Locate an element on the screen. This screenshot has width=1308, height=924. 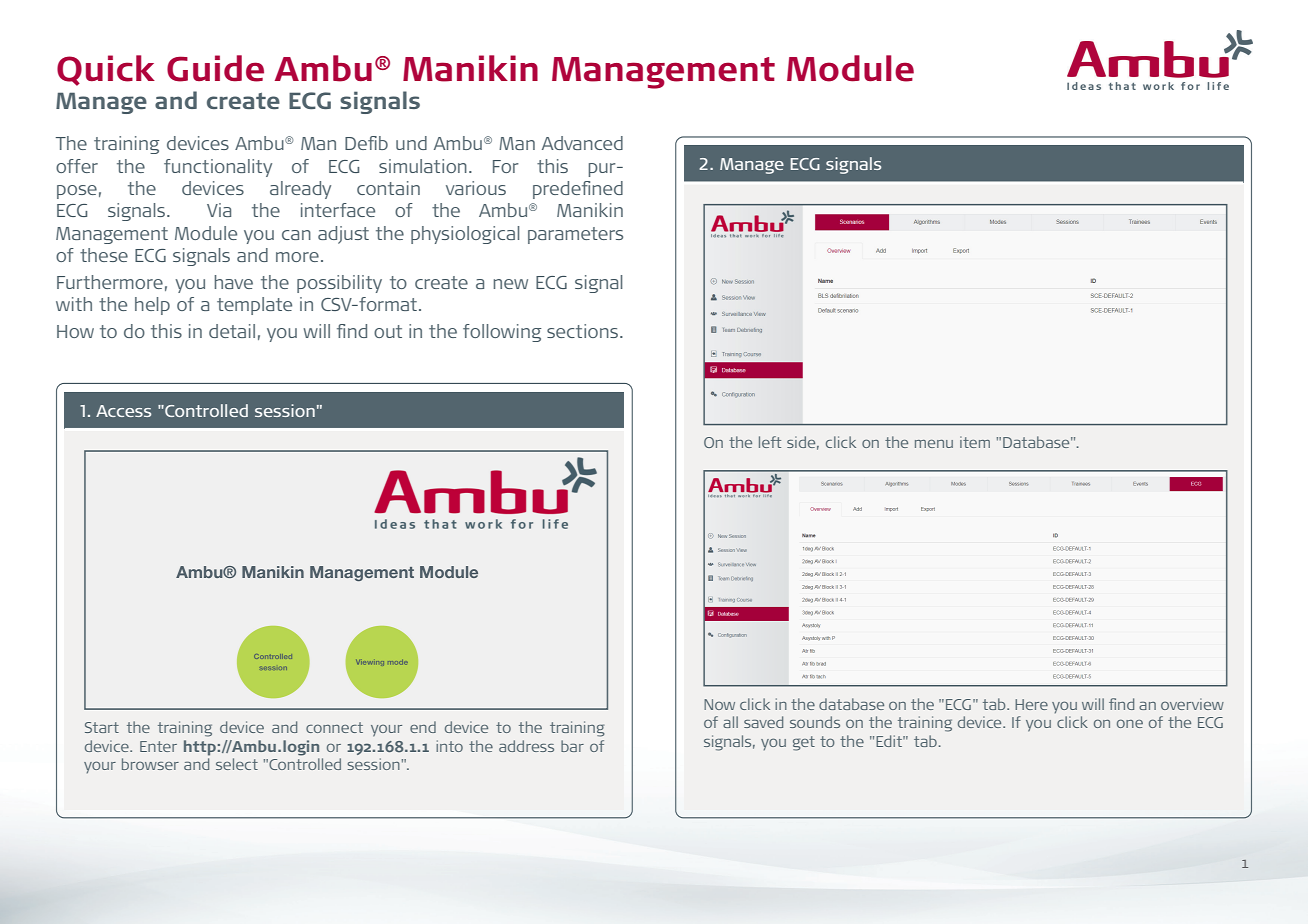
Enter is located at coordinates (158, 746).
